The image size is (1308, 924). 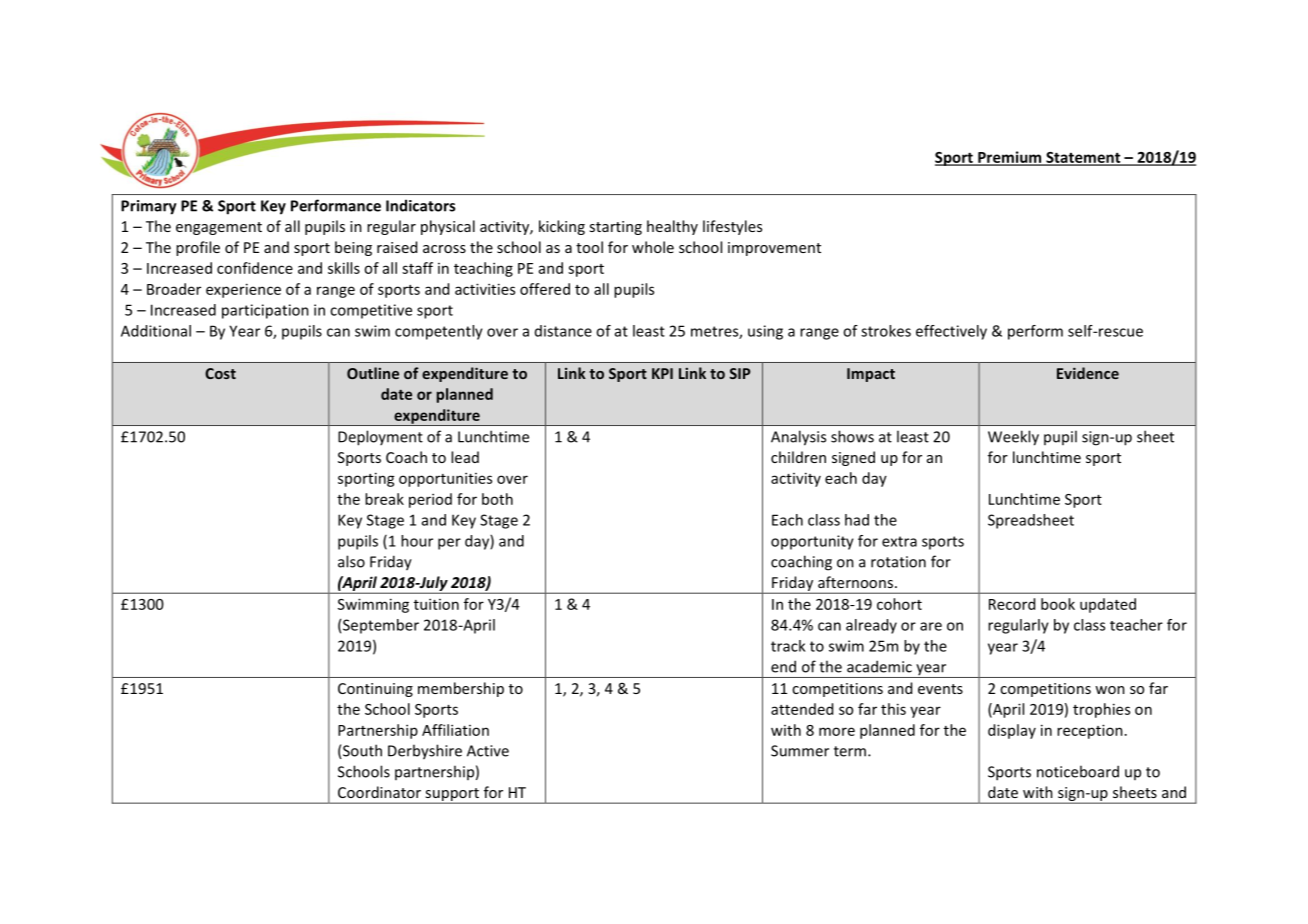 I want to click on Weekly, so click(x=1013, y=438).
